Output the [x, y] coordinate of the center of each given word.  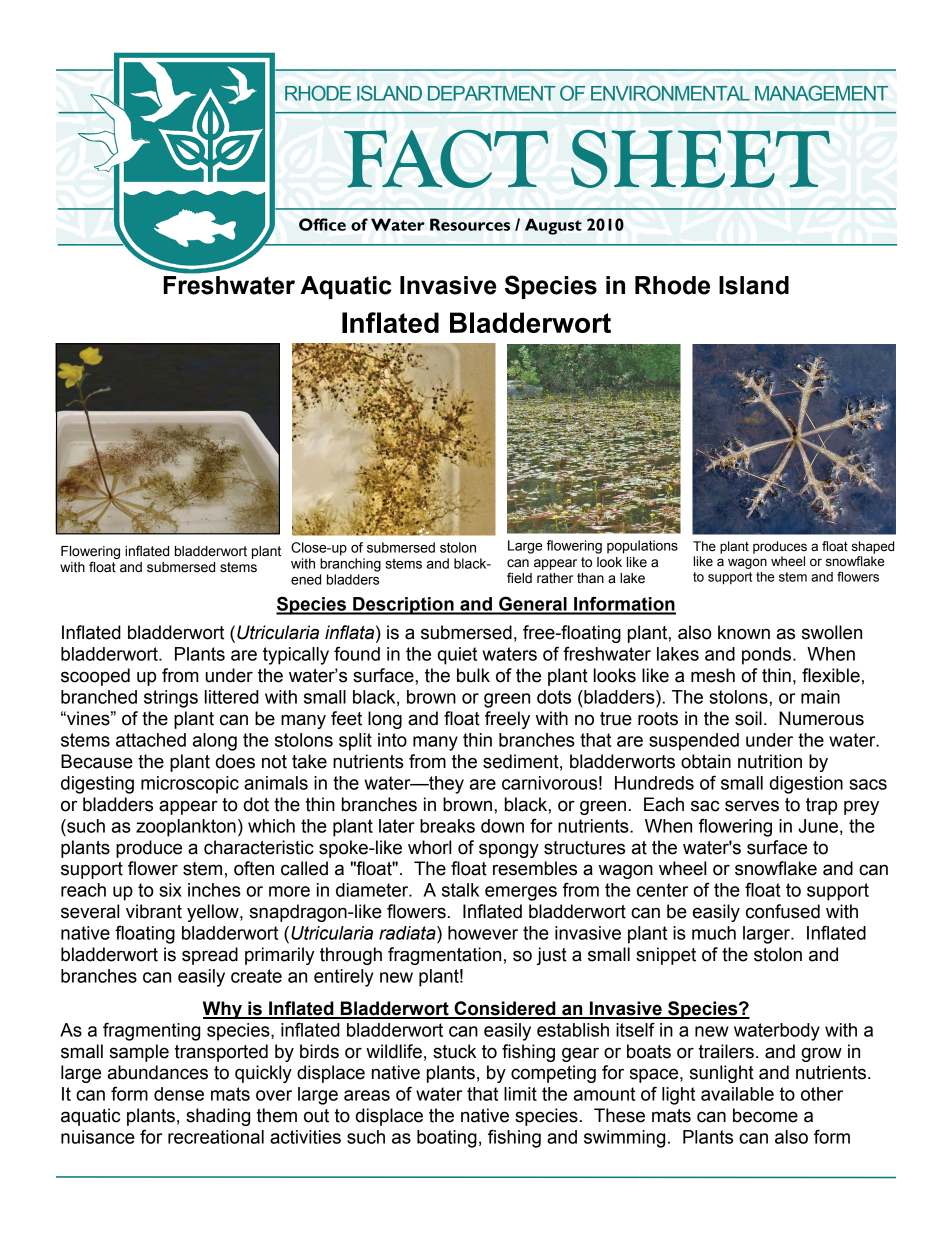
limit [520, 1094]
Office [322, 224]
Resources [470, 224]
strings [171, 699]
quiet [457, 656]
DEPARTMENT [492, 93]
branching [350, 565]
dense [179, 1094]
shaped [873, 547]
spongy [509, 850]
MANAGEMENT [821, 93]
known [744, 632]
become [765, 1115]
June [818, 826]
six [170, 890]
